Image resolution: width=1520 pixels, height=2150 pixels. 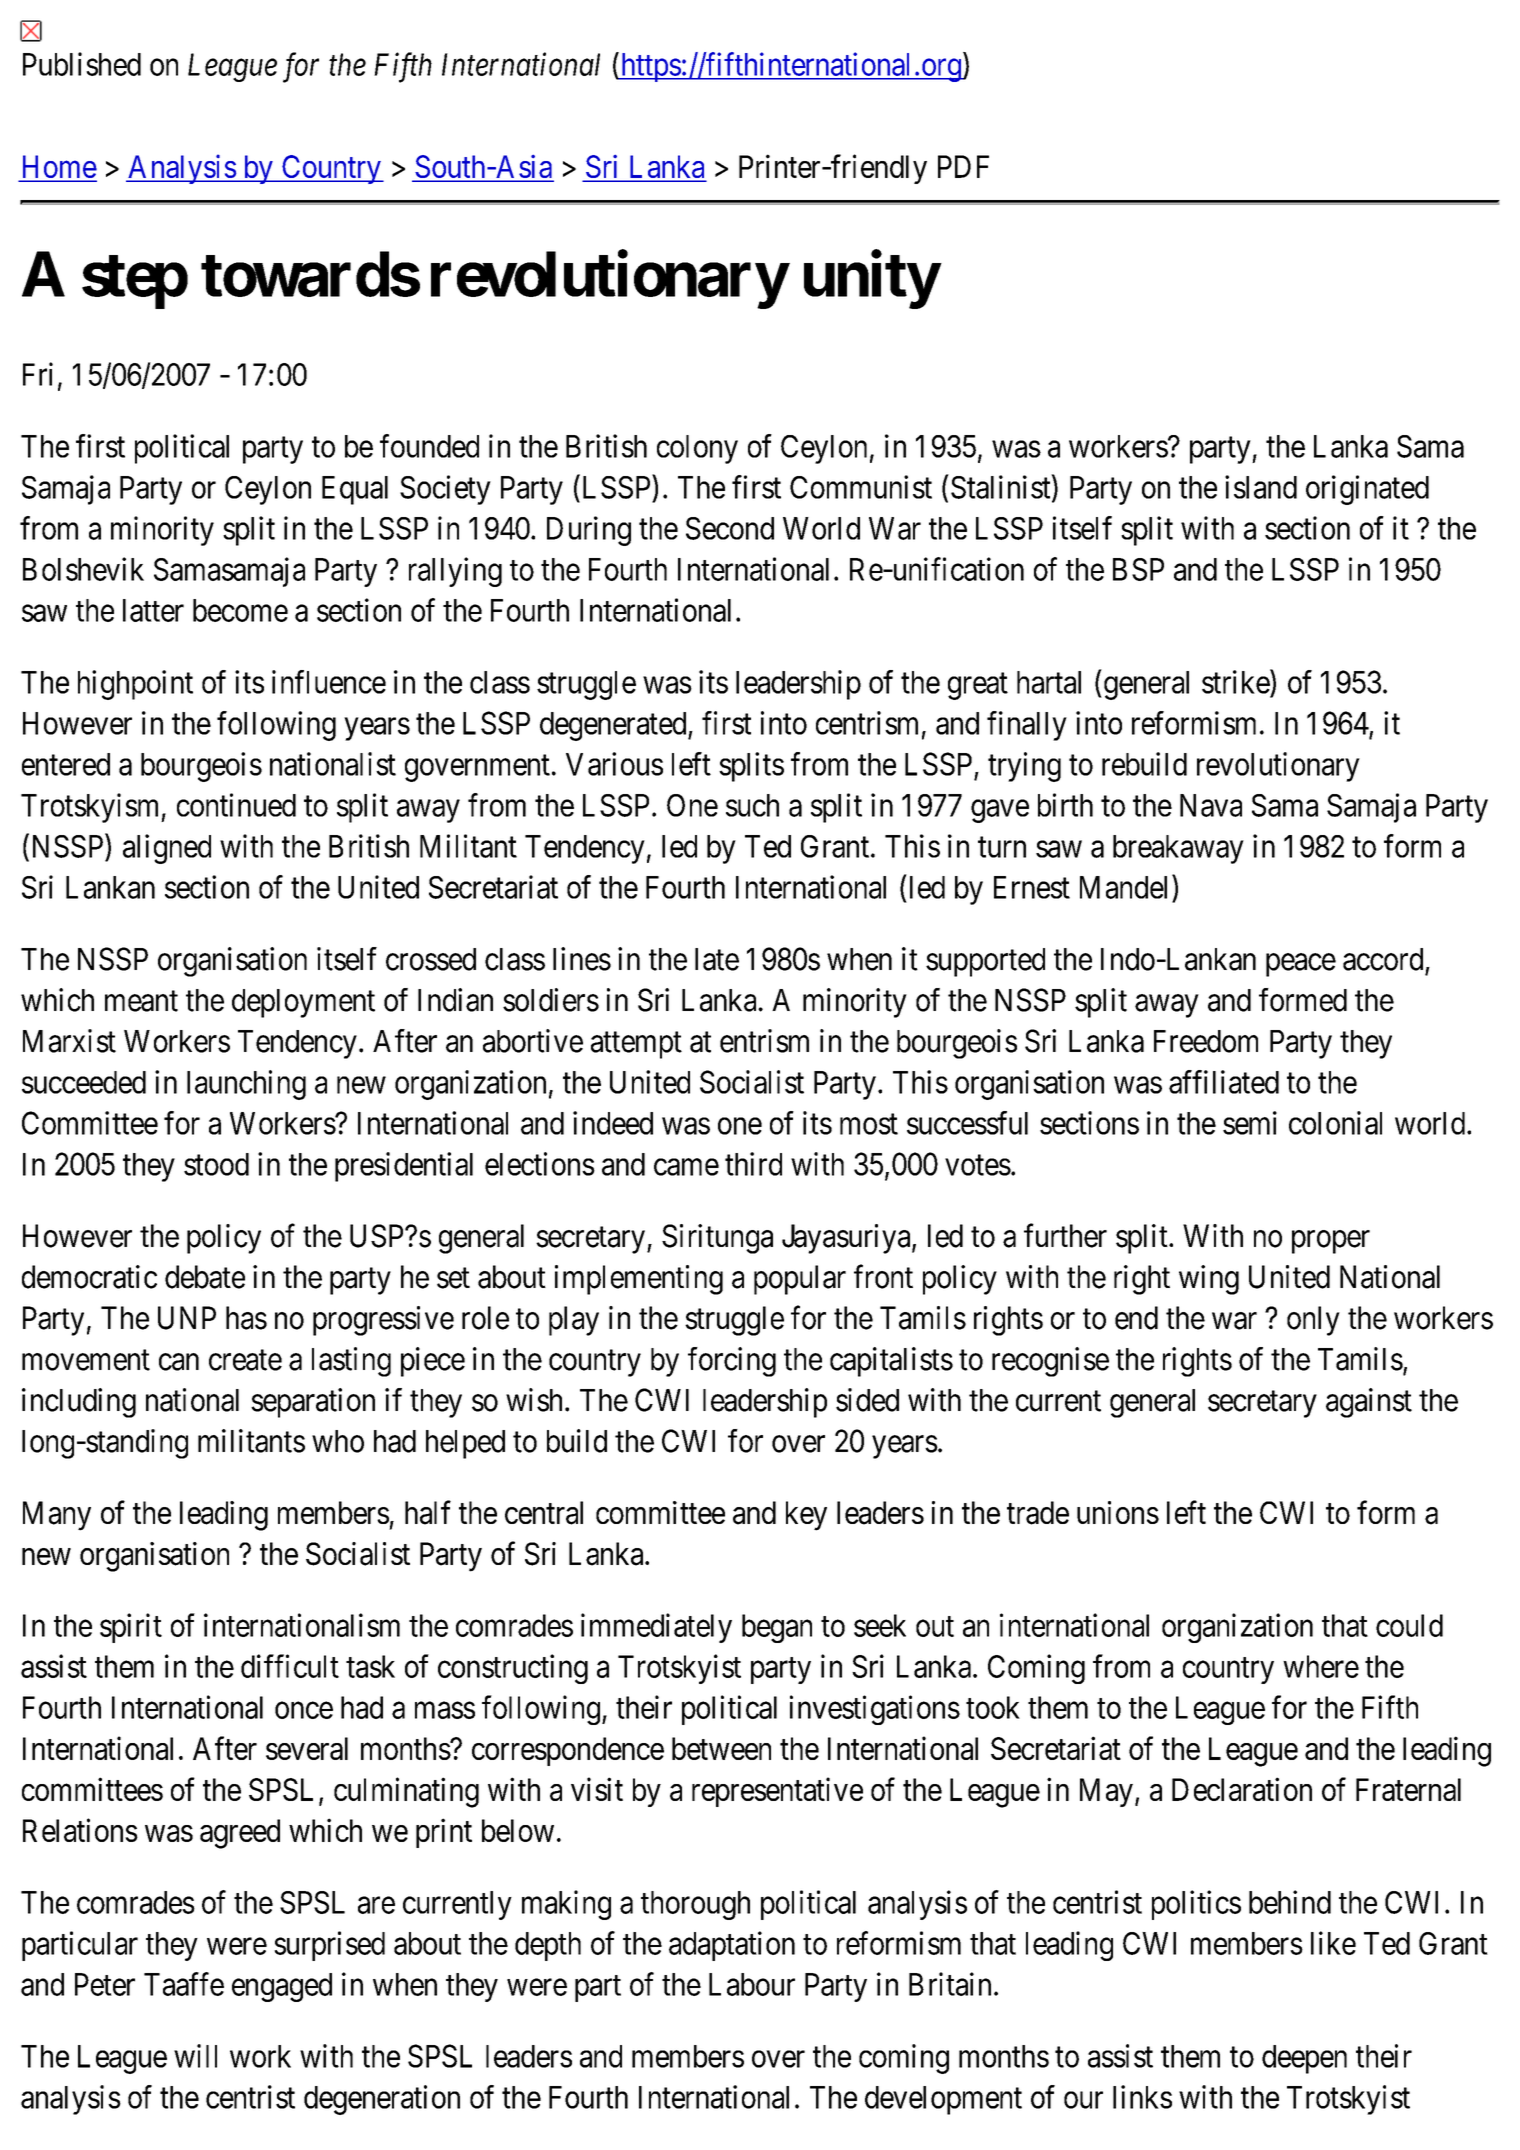 I want to click on island, so click(x=1261, y=487).
